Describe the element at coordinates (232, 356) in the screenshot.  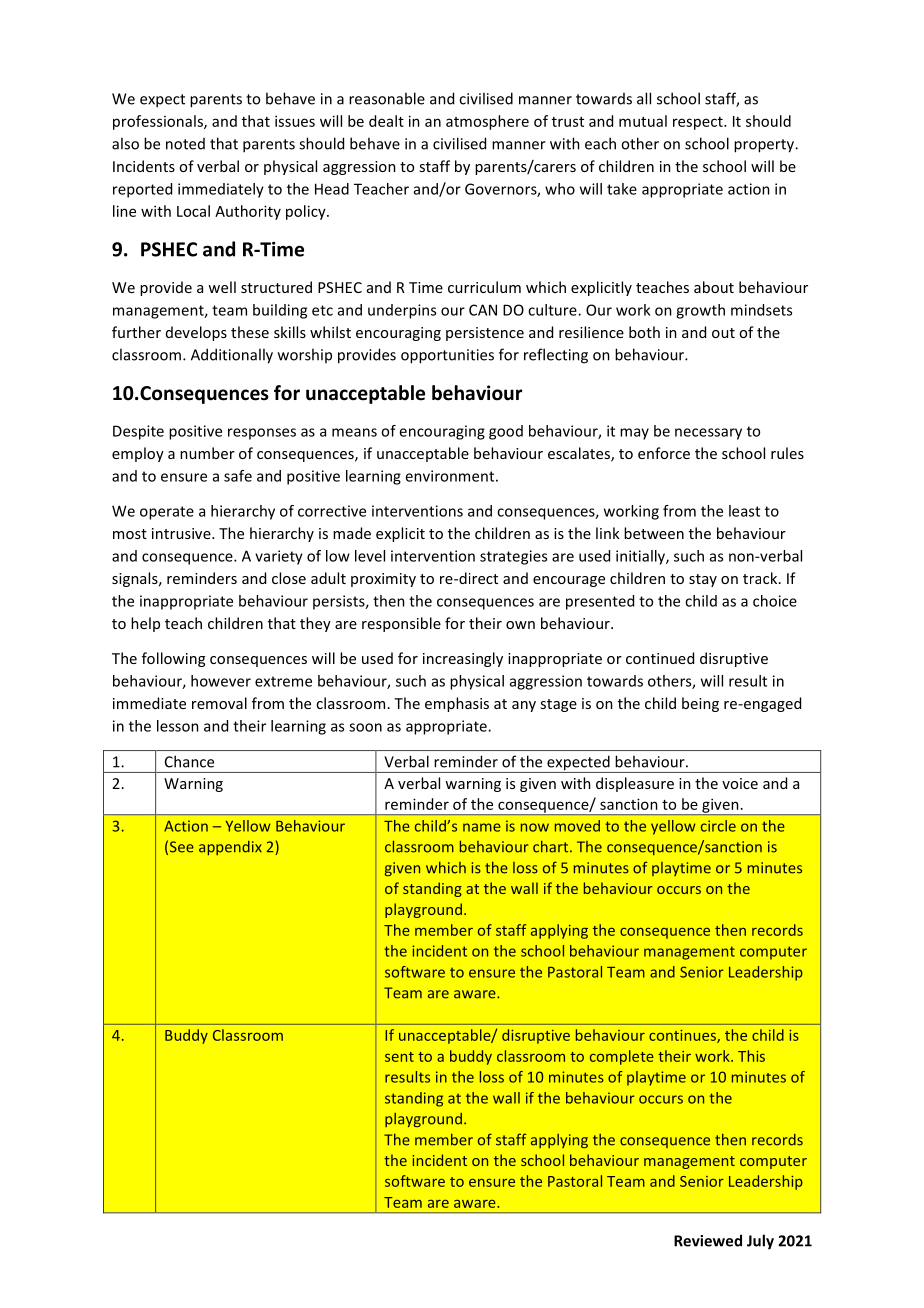
I see `Additionally` at that location.
